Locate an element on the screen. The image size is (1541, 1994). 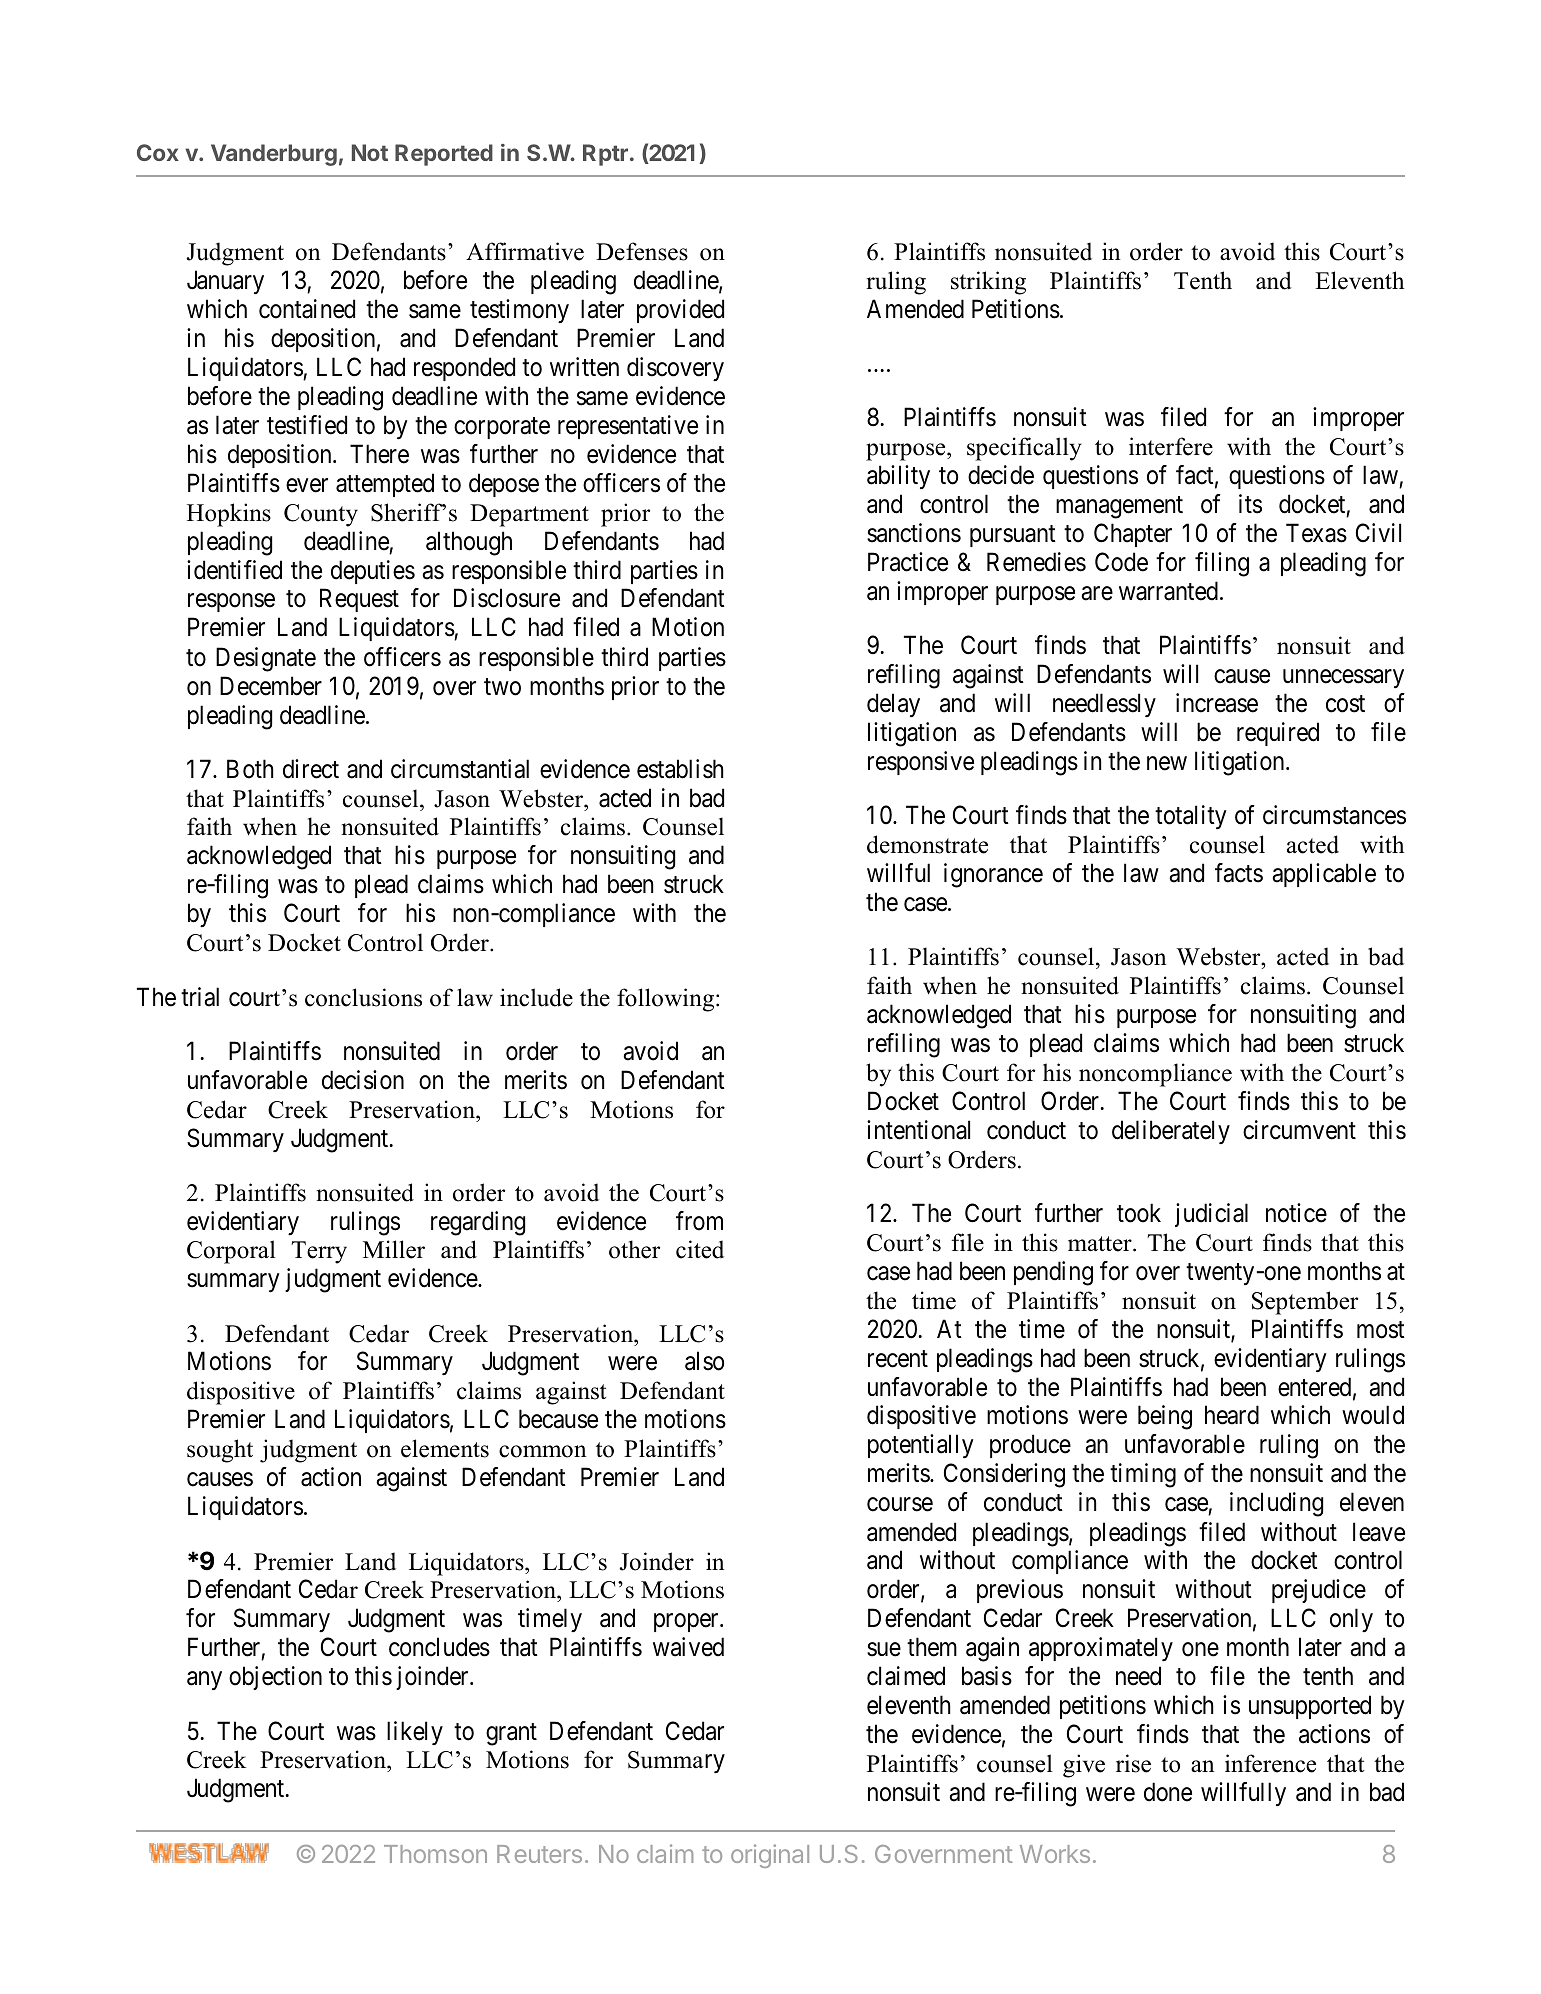
conclusions is located at coordinates (363, 997).
